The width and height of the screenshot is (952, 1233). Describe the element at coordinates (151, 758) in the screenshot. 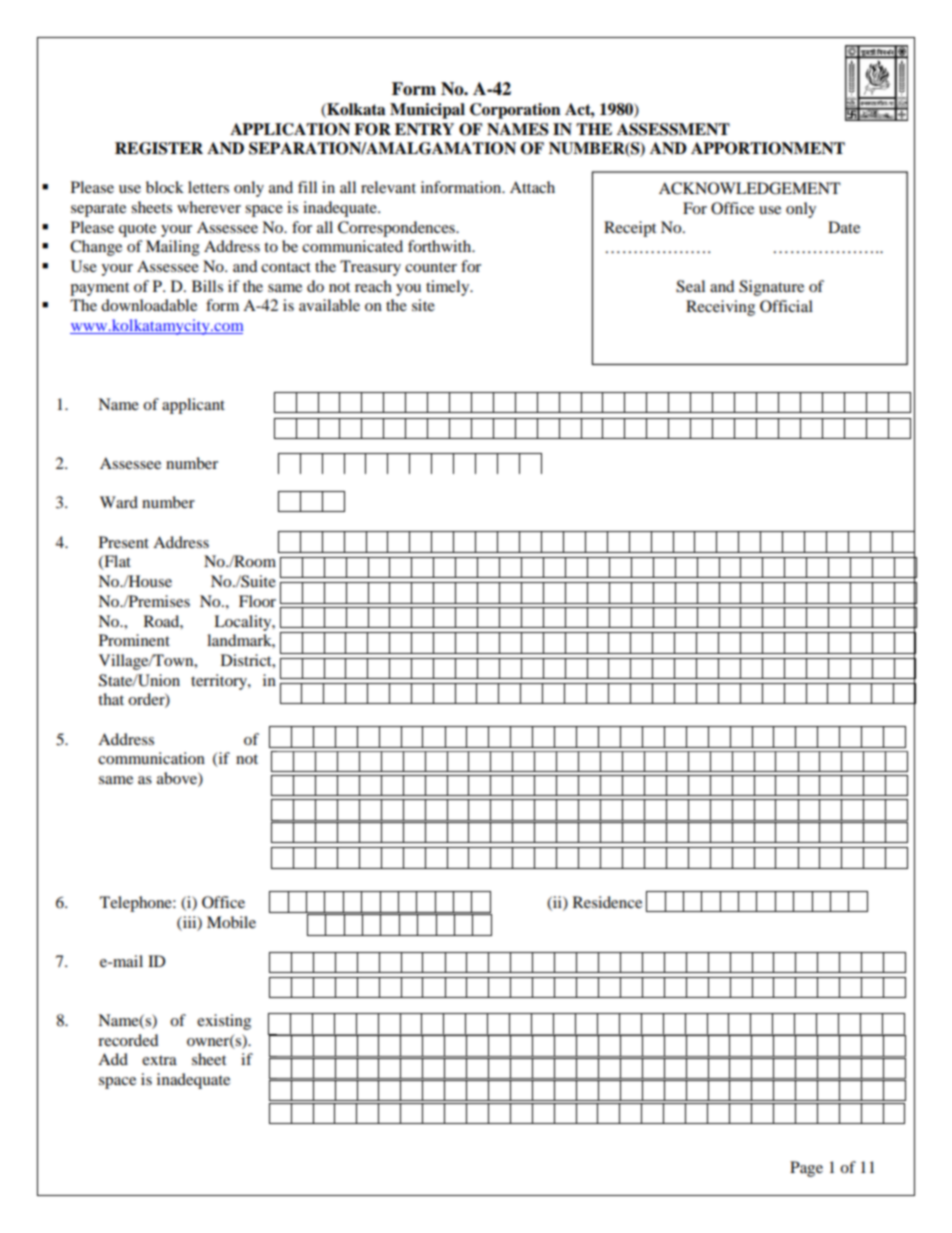

I see `communication` at that location.
